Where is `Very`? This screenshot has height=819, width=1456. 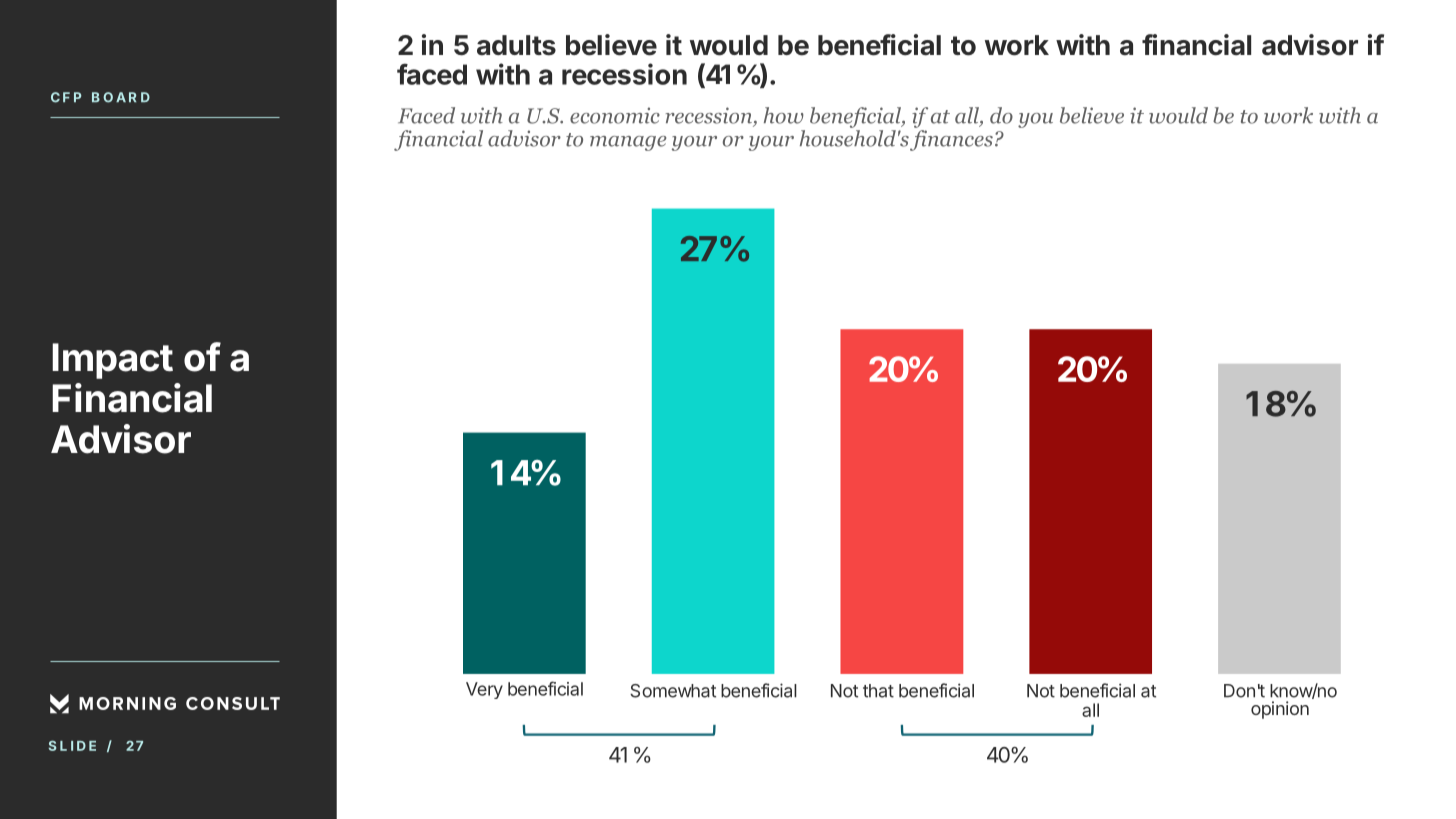
Very is located at coordinates (484, 690).
